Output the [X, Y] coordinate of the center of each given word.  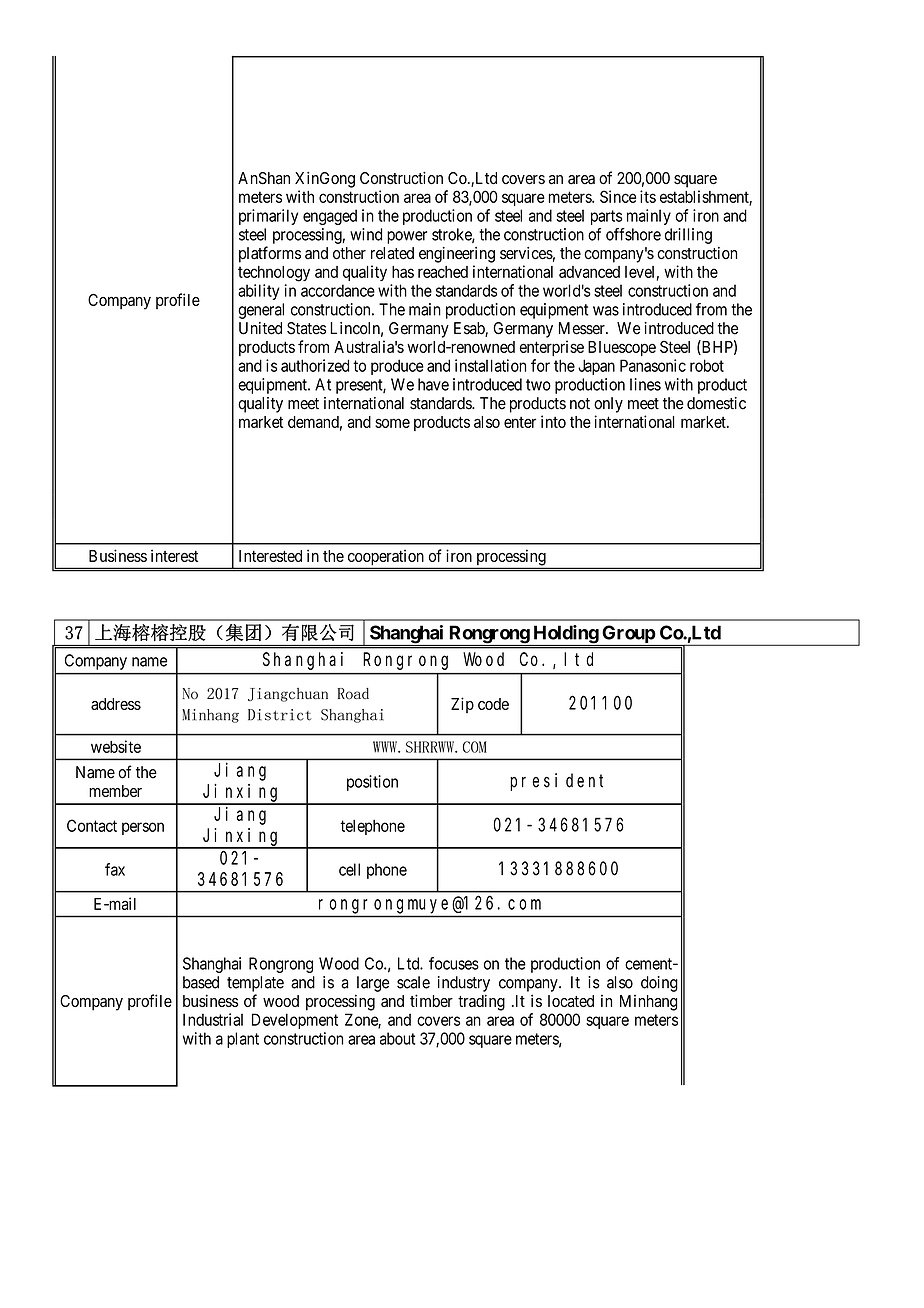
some [392, 423]
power [407, 237]
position [372, 783]
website [116, 746]
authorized [315, 365]
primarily [268, 217]
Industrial [213, 1019]
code [493, 704]
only [608, 405]
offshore [633, 234]
